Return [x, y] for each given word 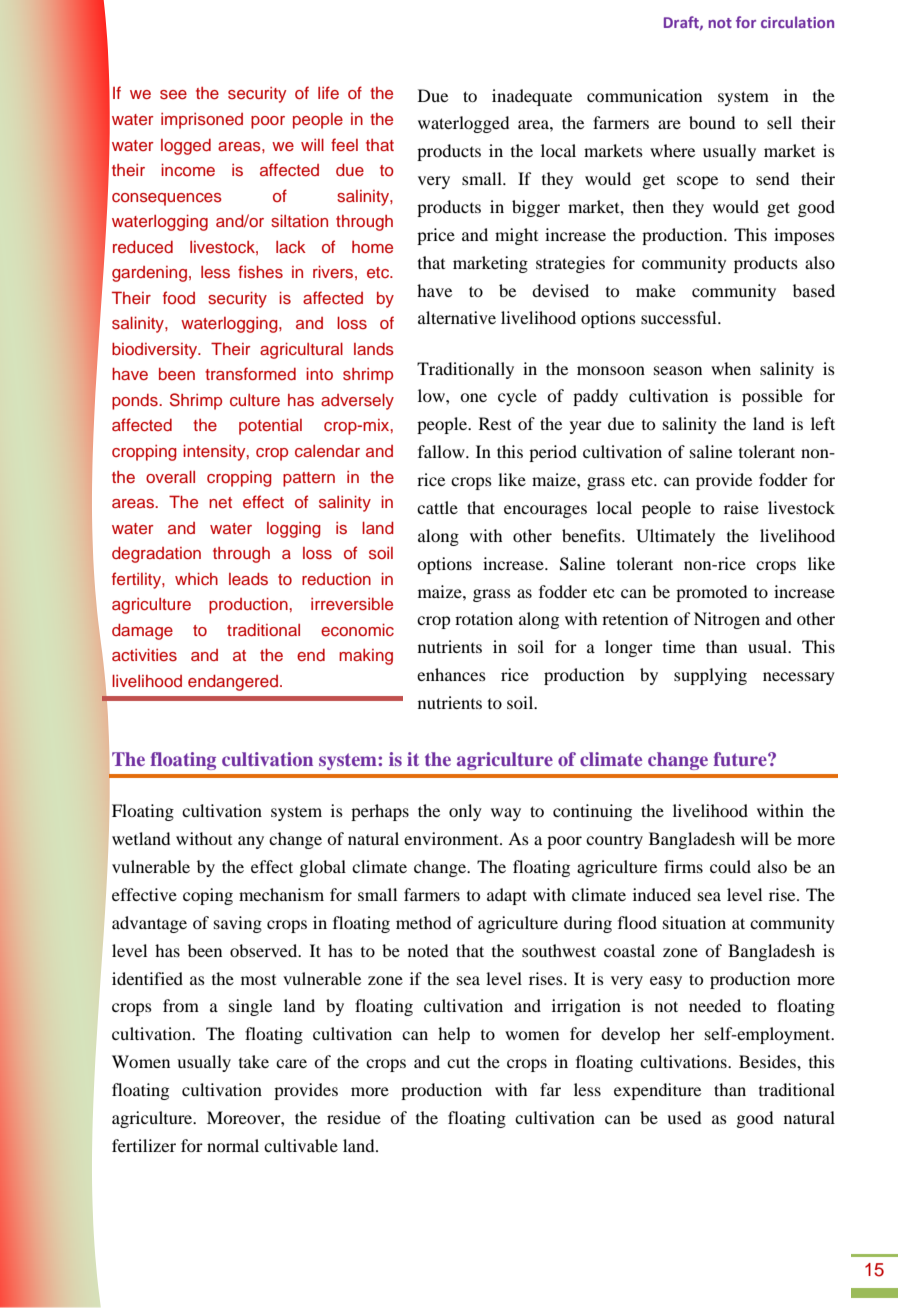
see [173, 94]
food [179, 297]
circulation [797, 22]
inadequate [532, 97]
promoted [711, 593]
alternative [457, 317]
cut [458, 1062]
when [731, 368]
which [196, 578]
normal [233, 1145]
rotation [484, 618]
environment [452, 838]
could [730, 866]
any [251, 842]
